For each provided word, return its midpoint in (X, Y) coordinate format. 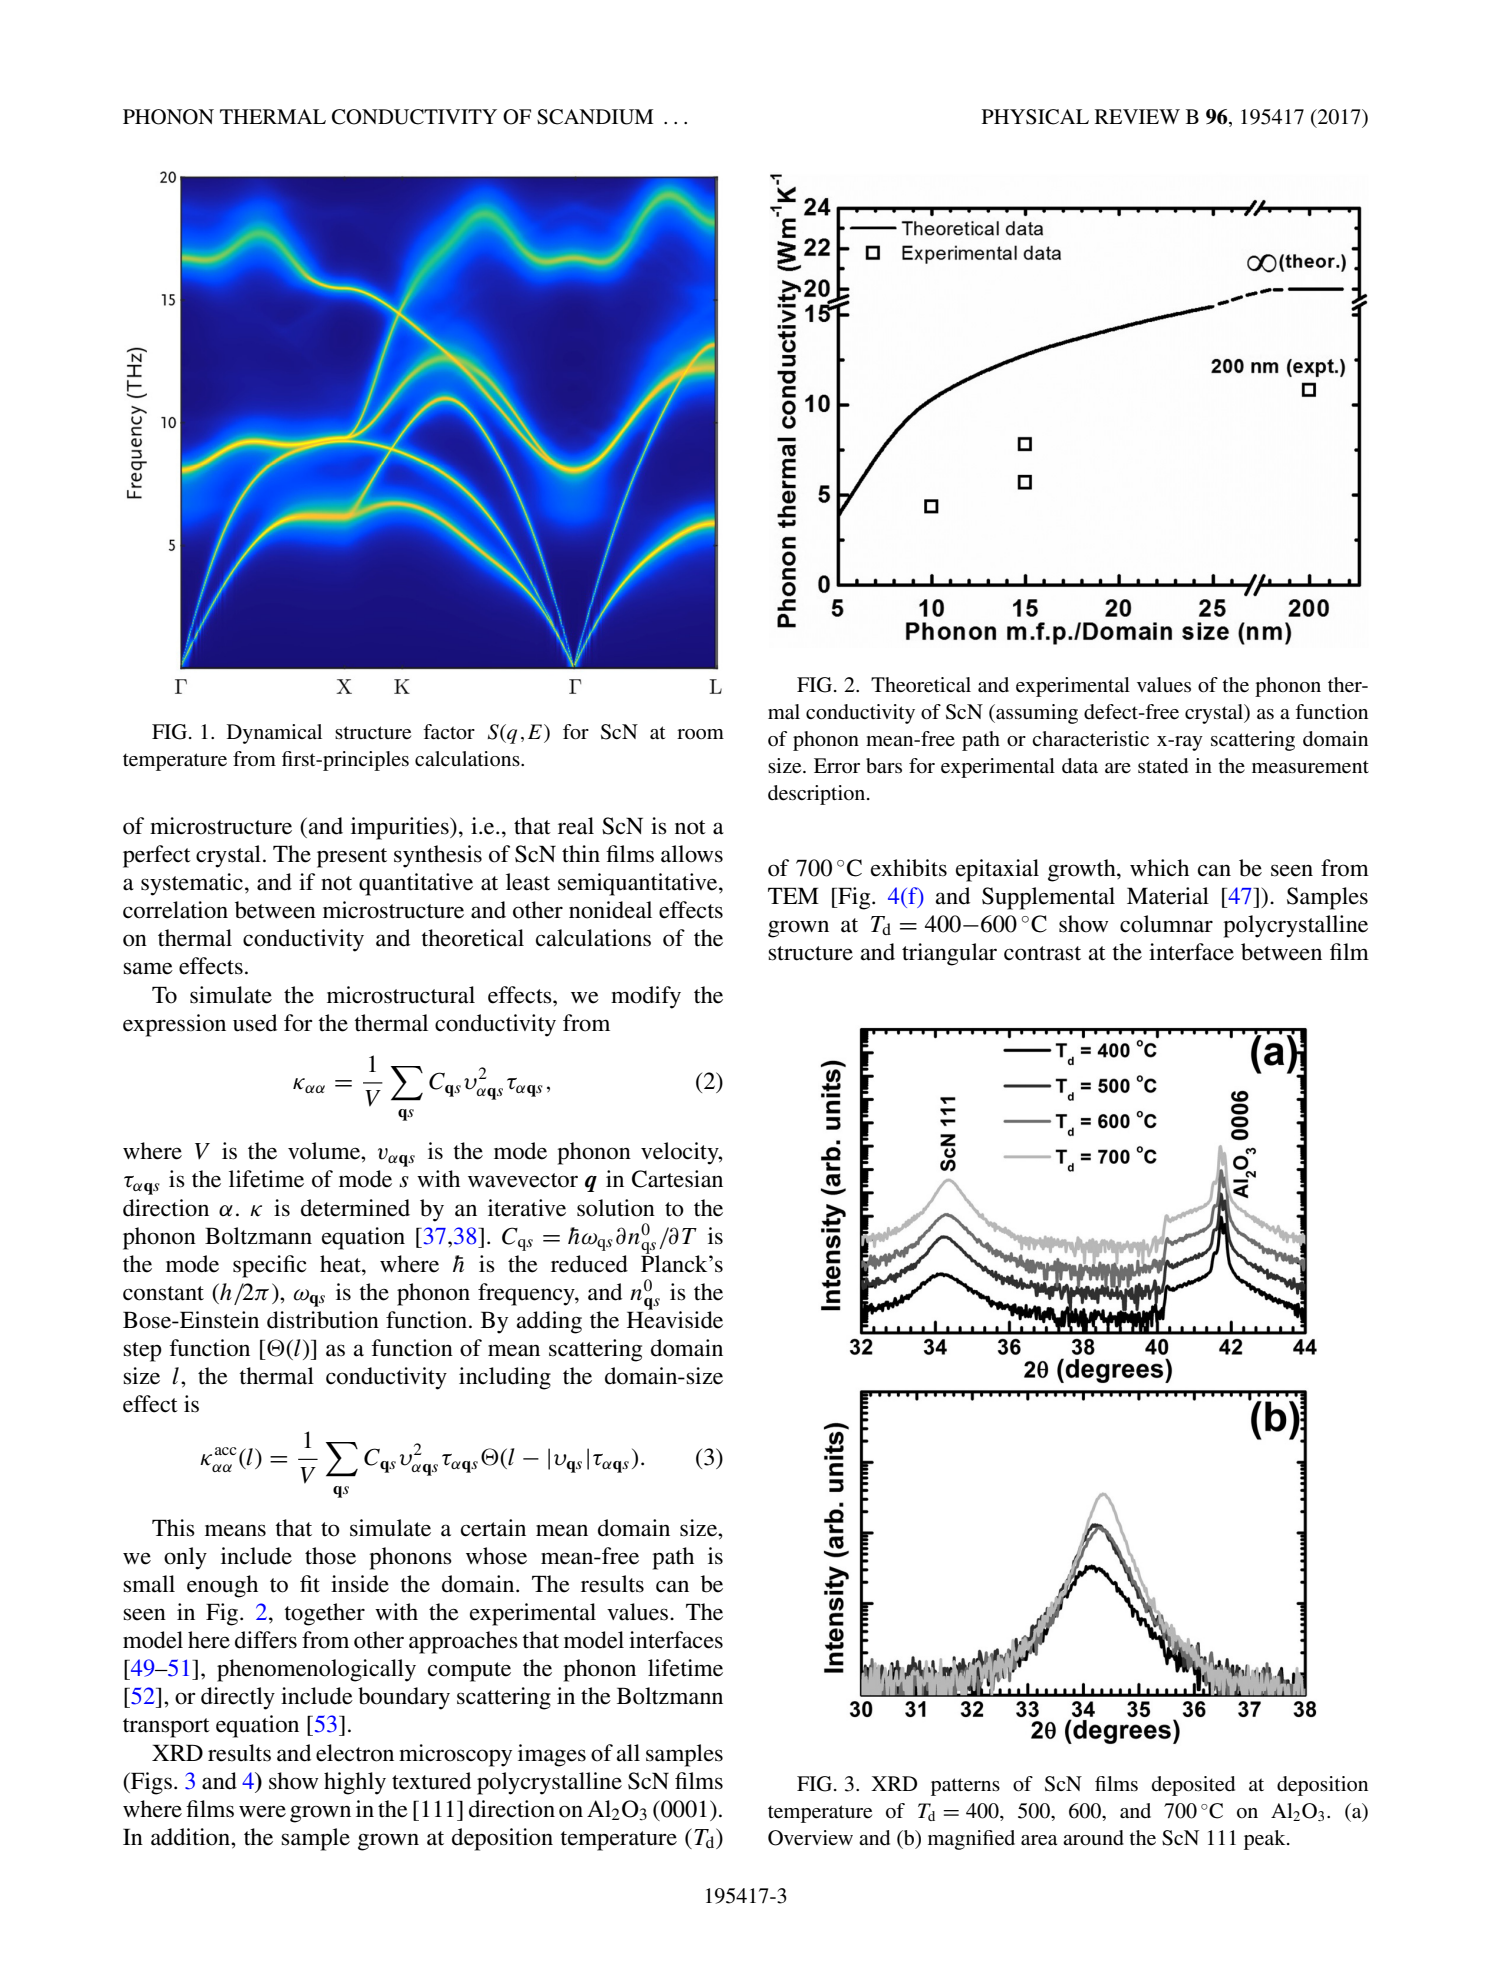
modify (646, 997)
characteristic (1090, 739)
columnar (1166, 924)
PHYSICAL (1035, 117)
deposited (1193, 1786)
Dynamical (274, 734)
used (255, 1023)
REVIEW (1137, 116)
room (700, 734)
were (262, 1812)
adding (549, 1322)
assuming (1036, 714)
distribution (323, 1320)
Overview (810, 1838)
